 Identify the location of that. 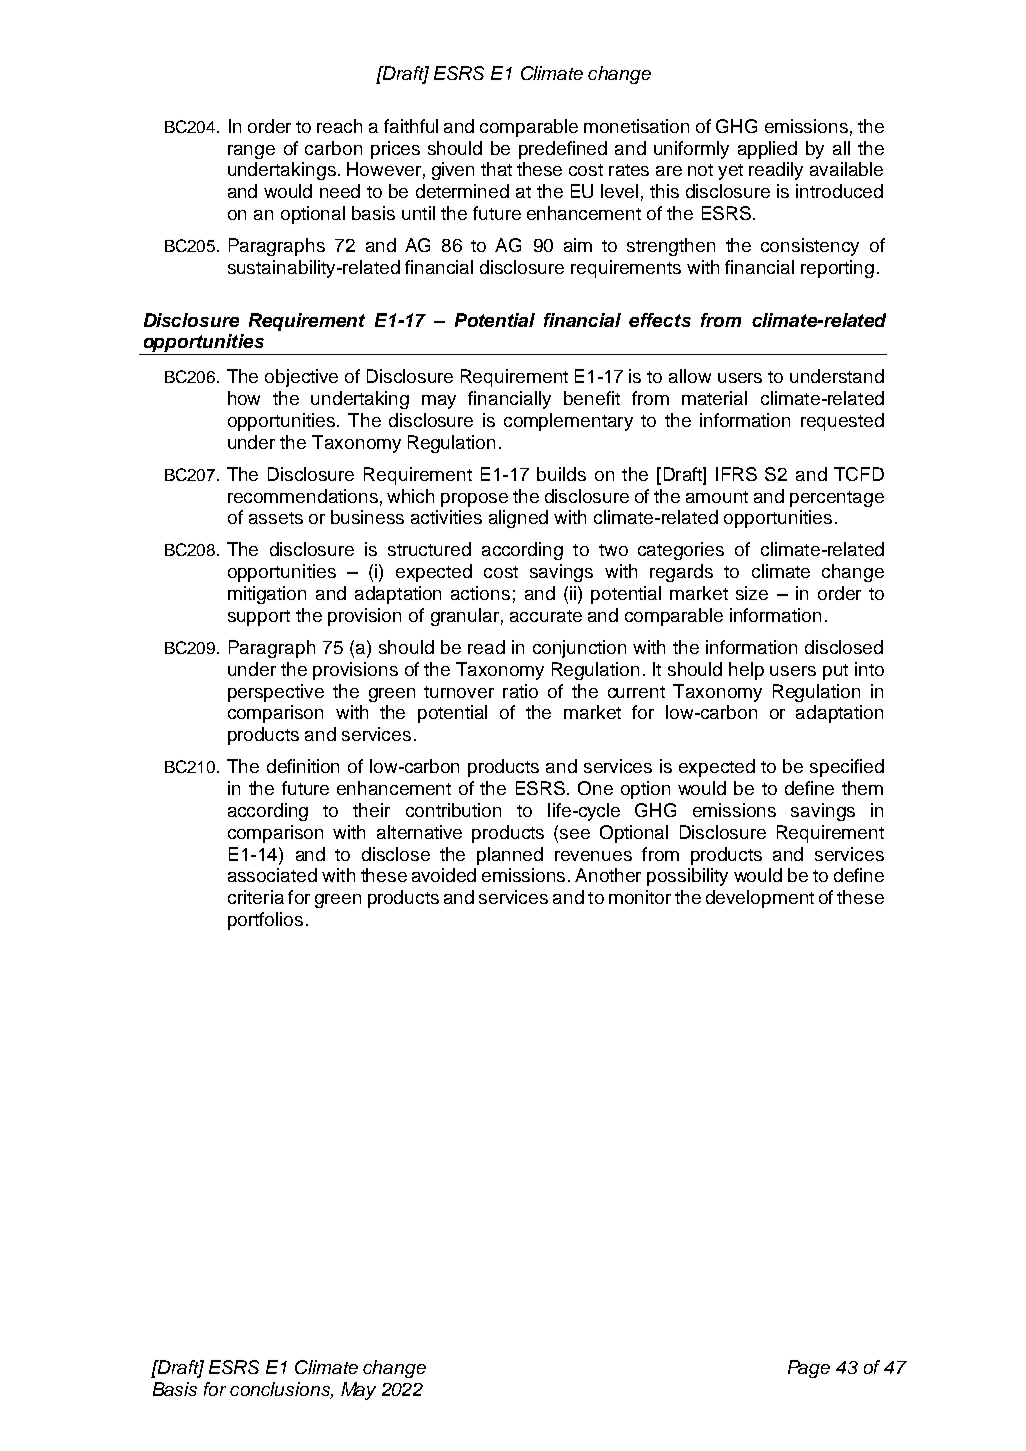
(496, 169).
